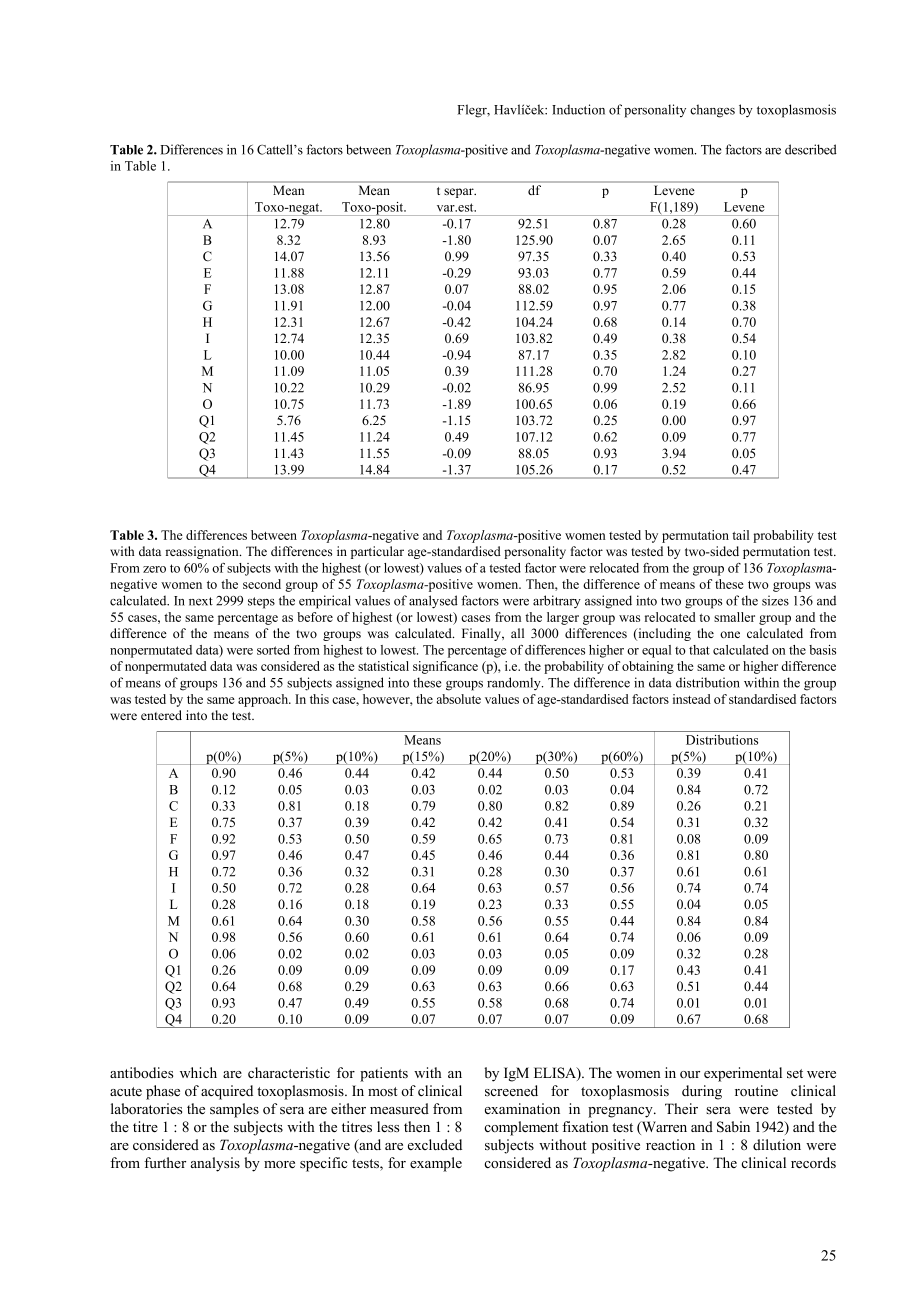 The height and width of the screenshot is (1308, 924). What do you see at coordinates (201, 601) in the screenshot?
I see `next` at bounding box center [201, 601].
